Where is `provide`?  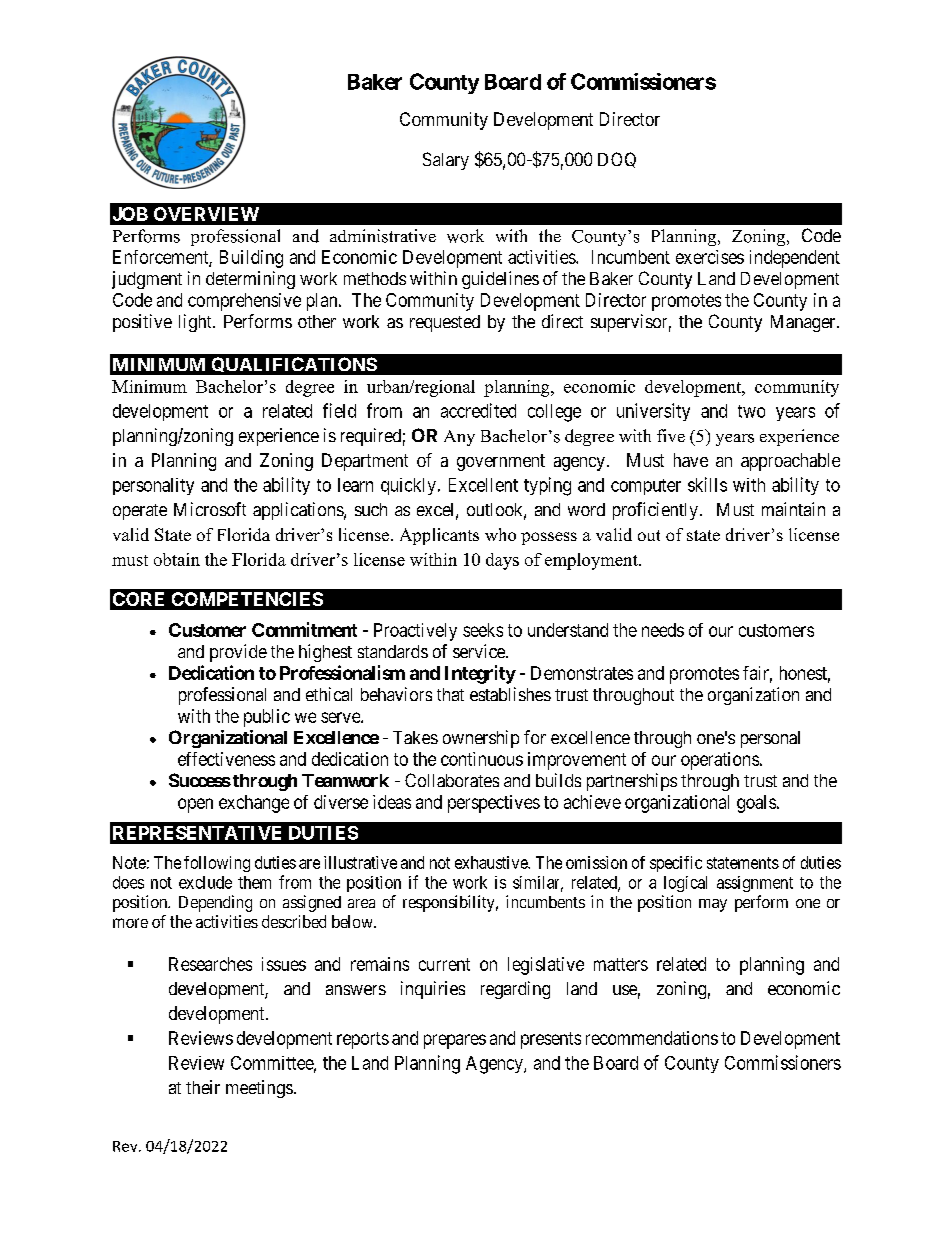 provide is located at coordinates (238, 653).
